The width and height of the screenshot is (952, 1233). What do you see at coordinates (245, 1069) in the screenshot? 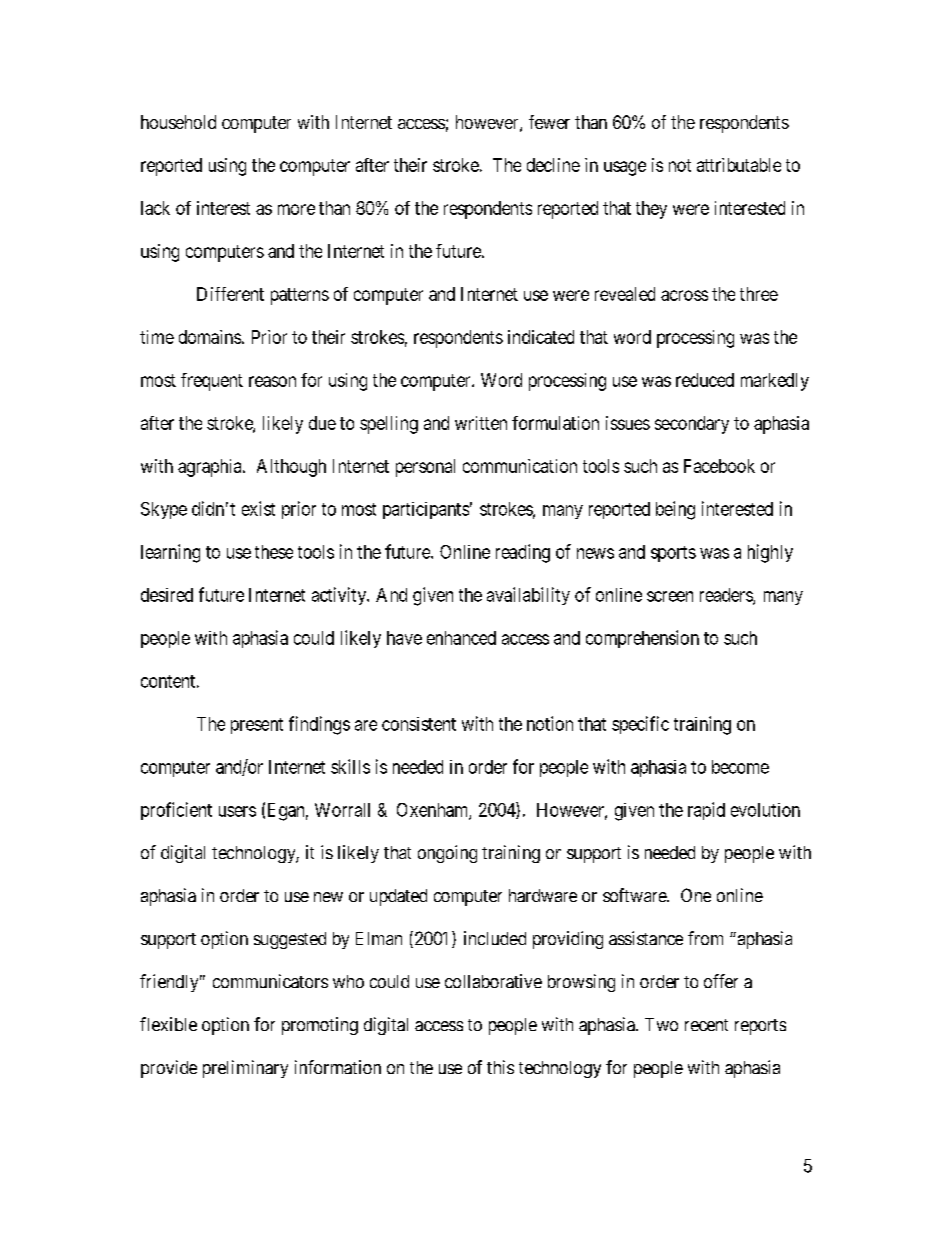
I see `preliminary` at bounding box center [245, 1069].
